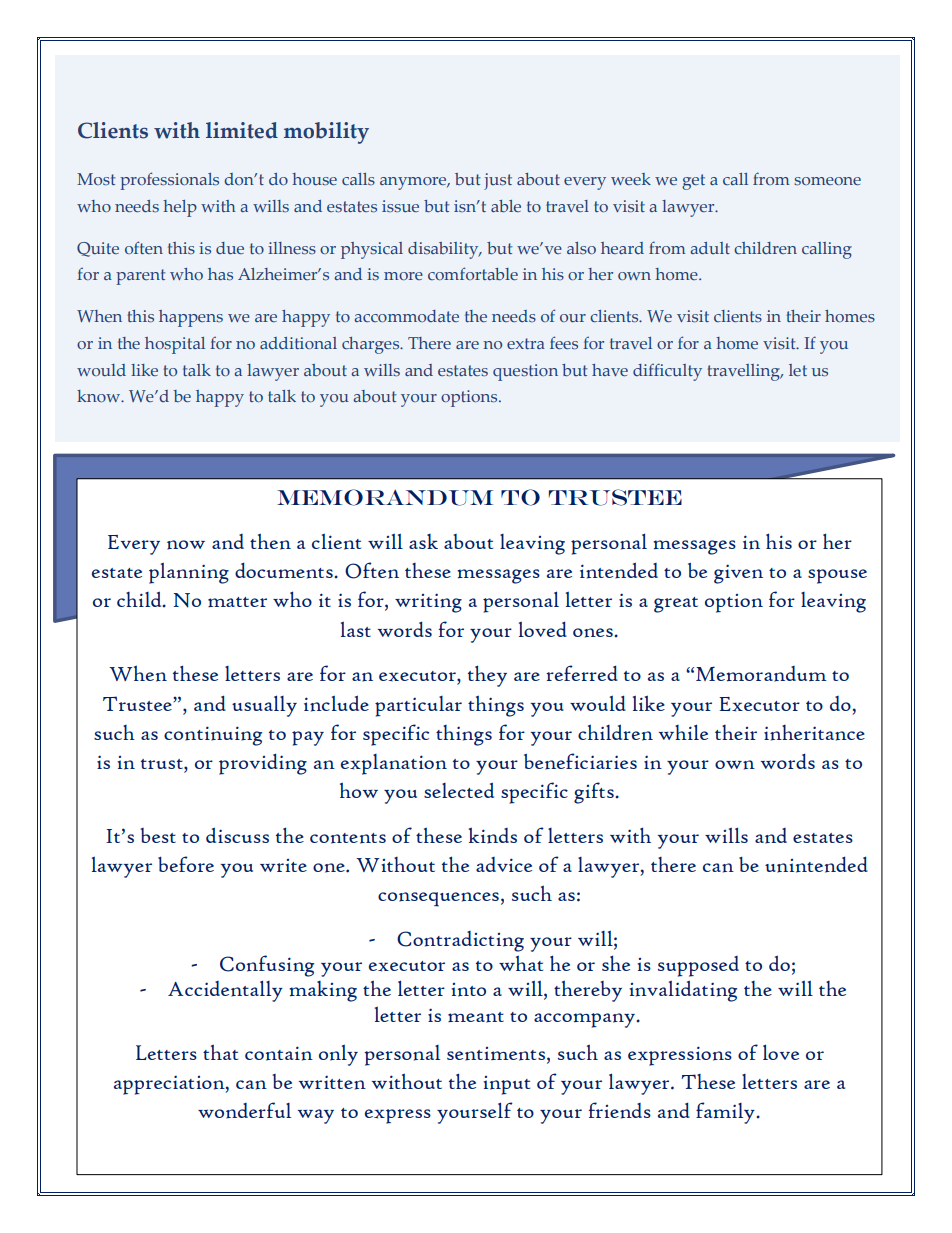 The width and height of the screenshot is (952, 1233). What do you see at coordinates (498, 181) in the screenshot?
I see `just` at bounding box center [498, 181].
